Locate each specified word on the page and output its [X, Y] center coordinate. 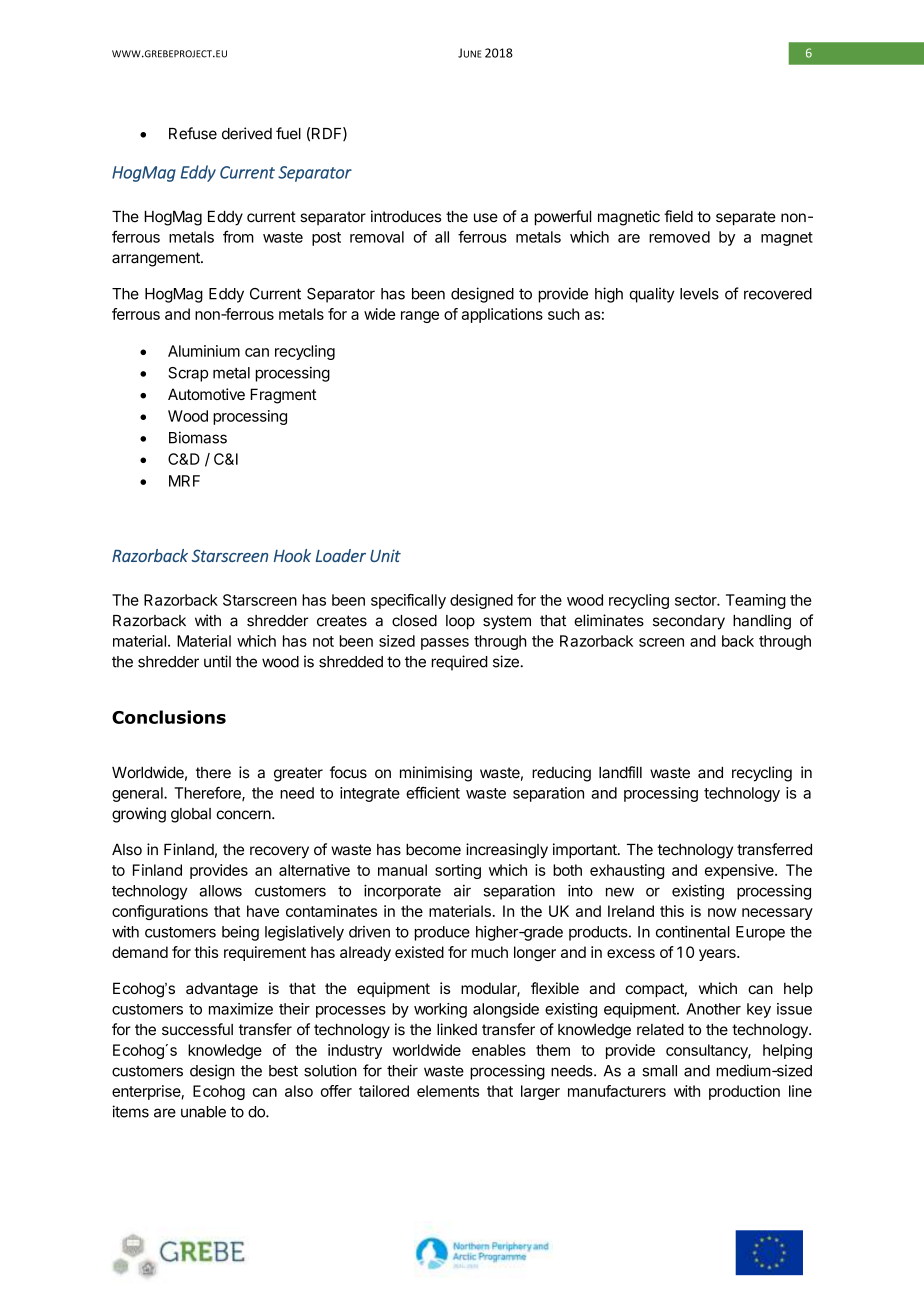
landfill [620, 772]
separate [746, 218]
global [191, 815]
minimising [436, 774]
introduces [406, 216]
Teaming [756, 601]
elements [448, 1091]
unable [203, 1112]
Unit [385, 555]
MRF [184, 481]
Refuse [193, 133]
